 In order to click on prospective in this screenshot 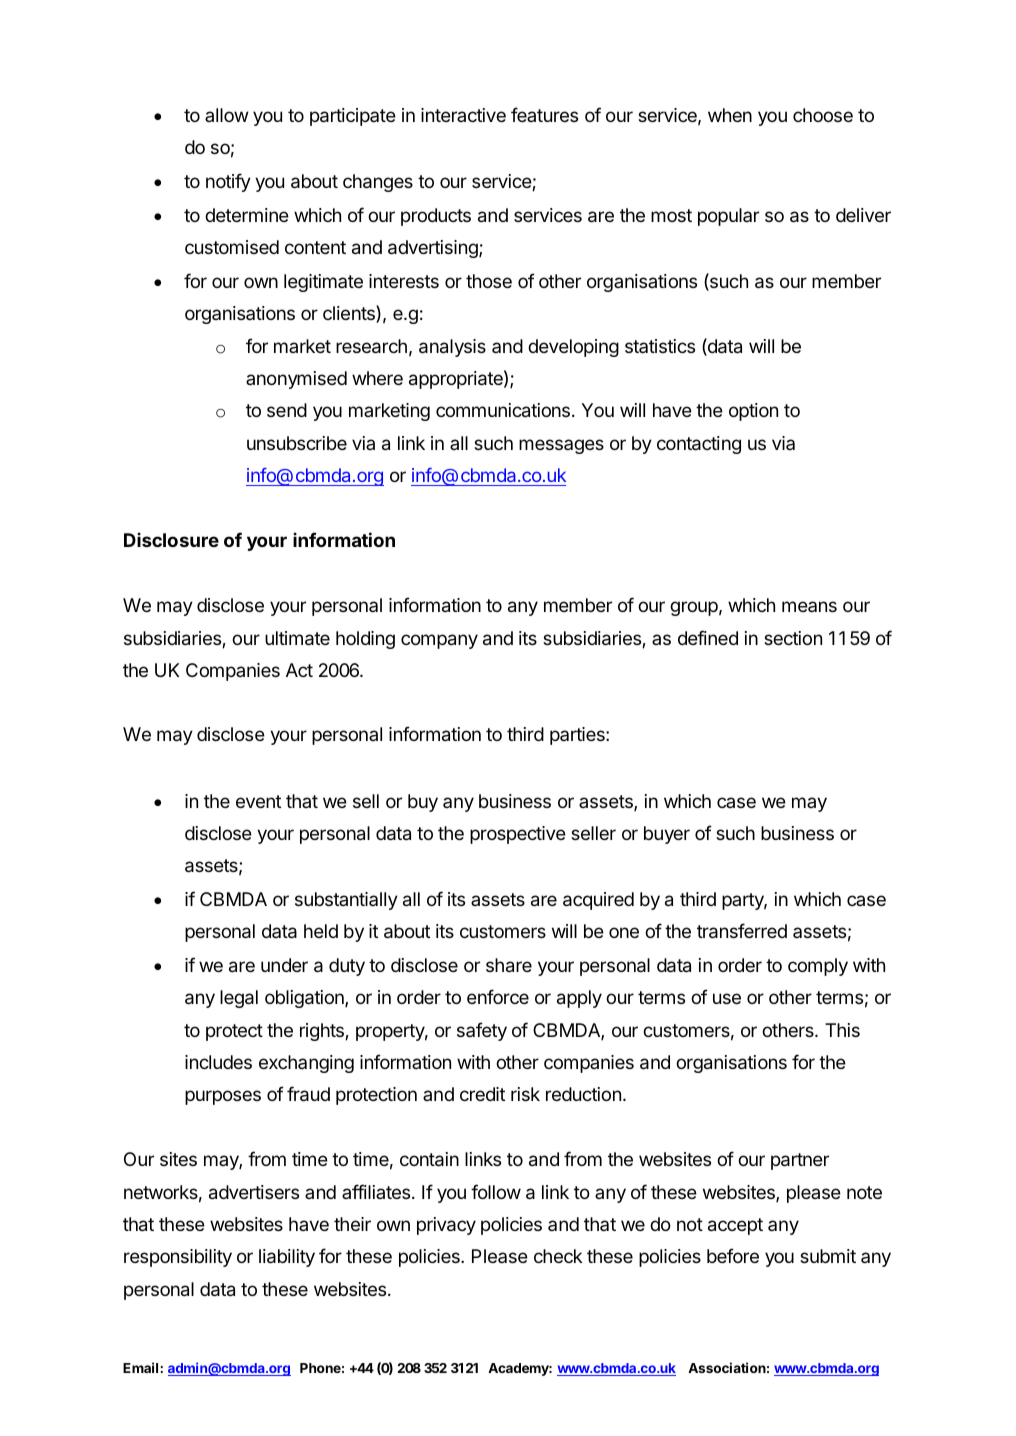, I will do `click(518, 835)`.
